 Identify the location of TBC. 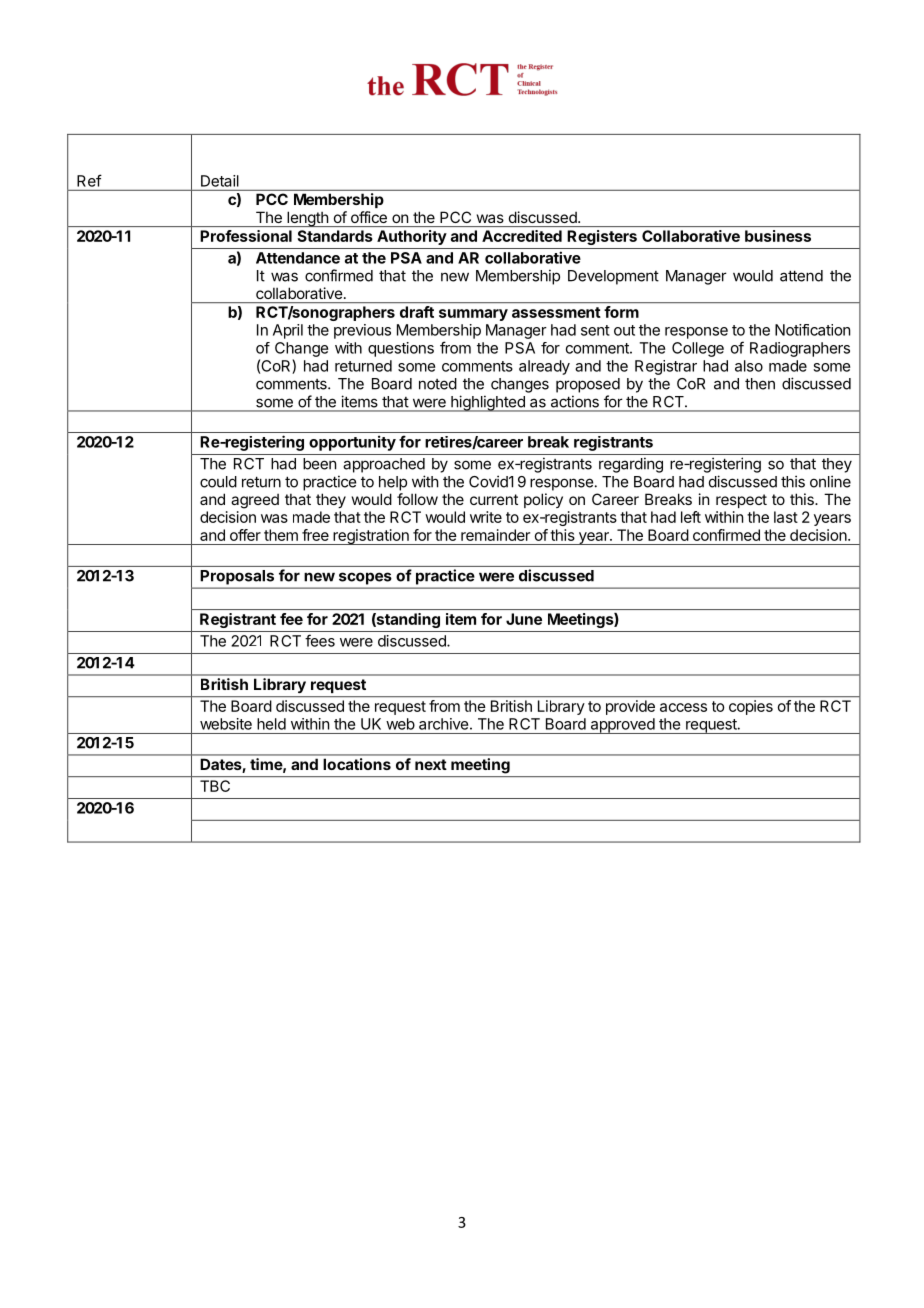
(215, 786).
